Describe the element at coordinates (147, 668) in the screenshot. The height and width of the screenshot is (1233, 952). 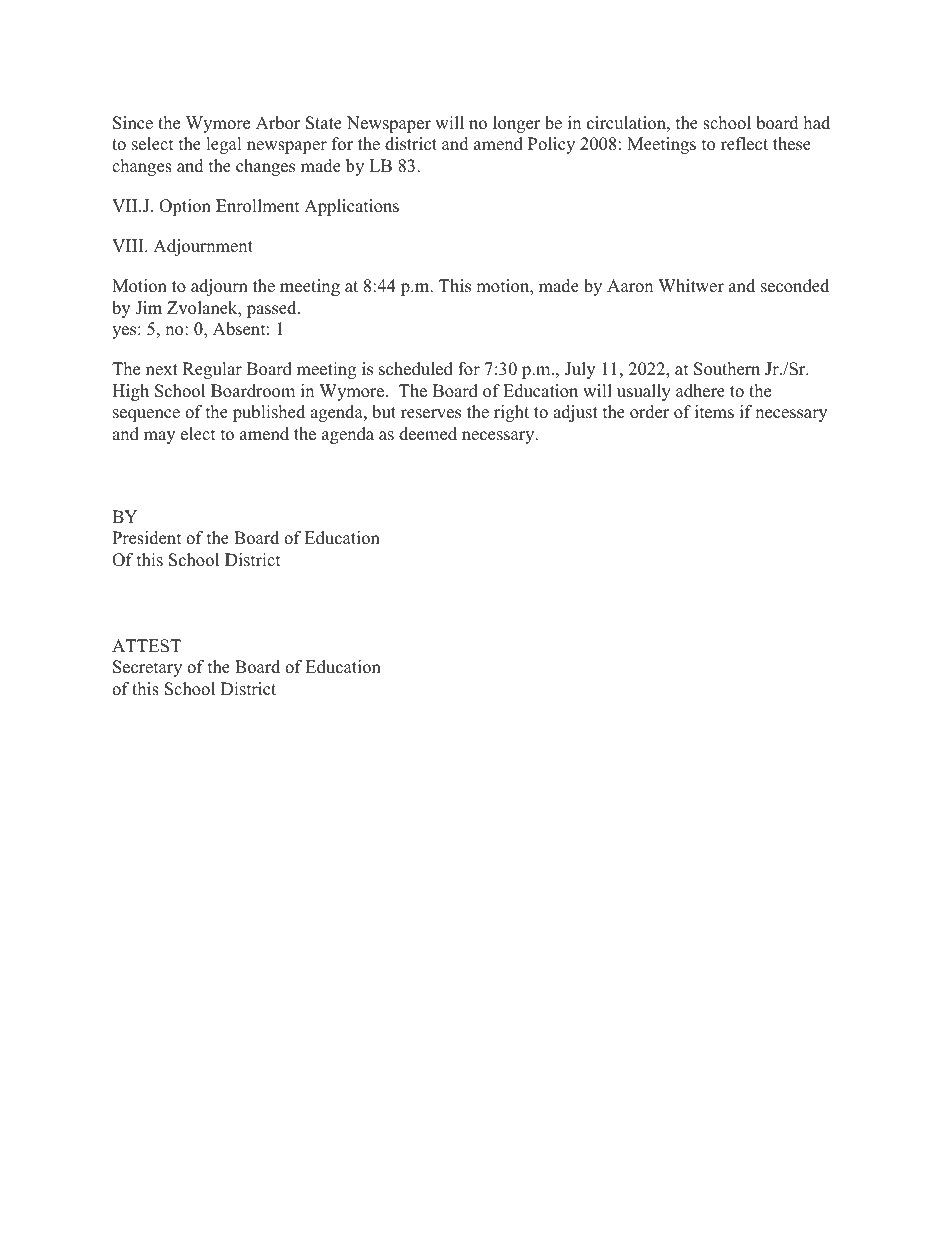
I see `Secretary` at that location.
